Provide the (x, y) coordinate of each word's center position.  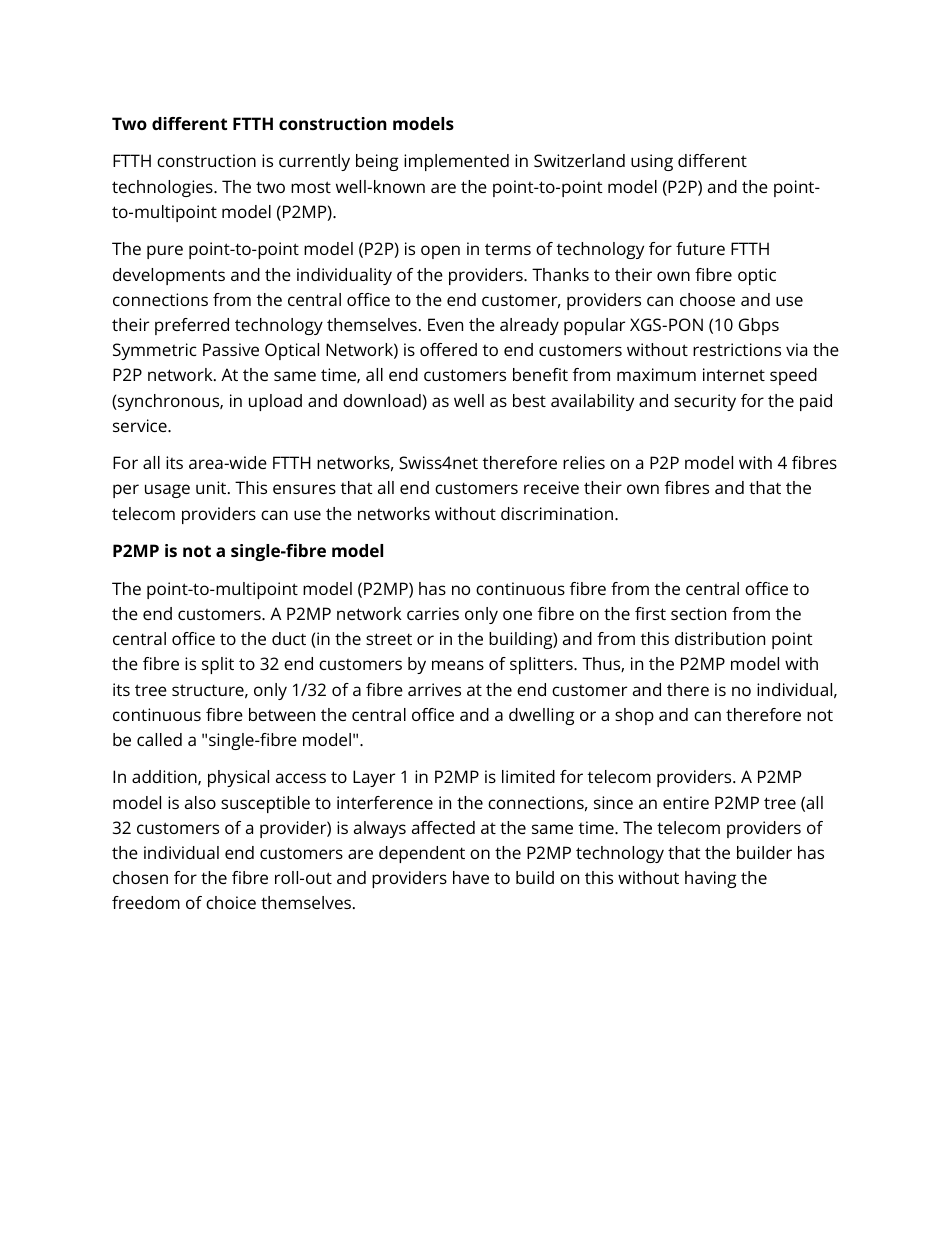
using (652, 162)
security (705, 402)
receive (551, 487)
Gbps (759, 326)
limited (528, 776)
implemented (456, 162)
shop (634, 716)
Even (445, 324)
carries (433, 613)
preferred (192, 326)
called (159, 739)
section (698, 613)
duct (289, 638)
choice (231, 902)
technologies (163, 188)
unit (212, 487)
